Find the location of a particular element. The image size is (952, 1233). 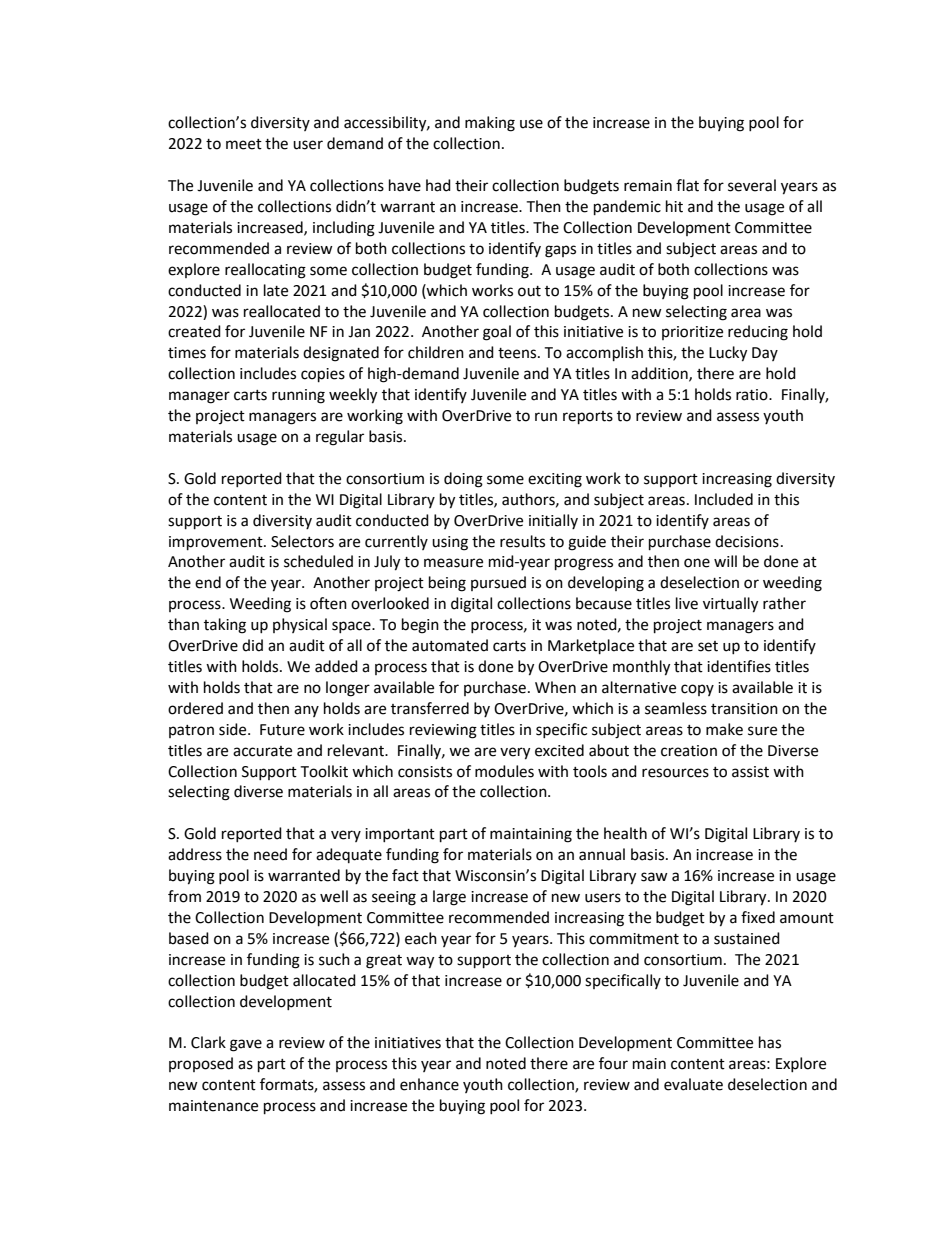

assist is located at coordinates (750, 772).
